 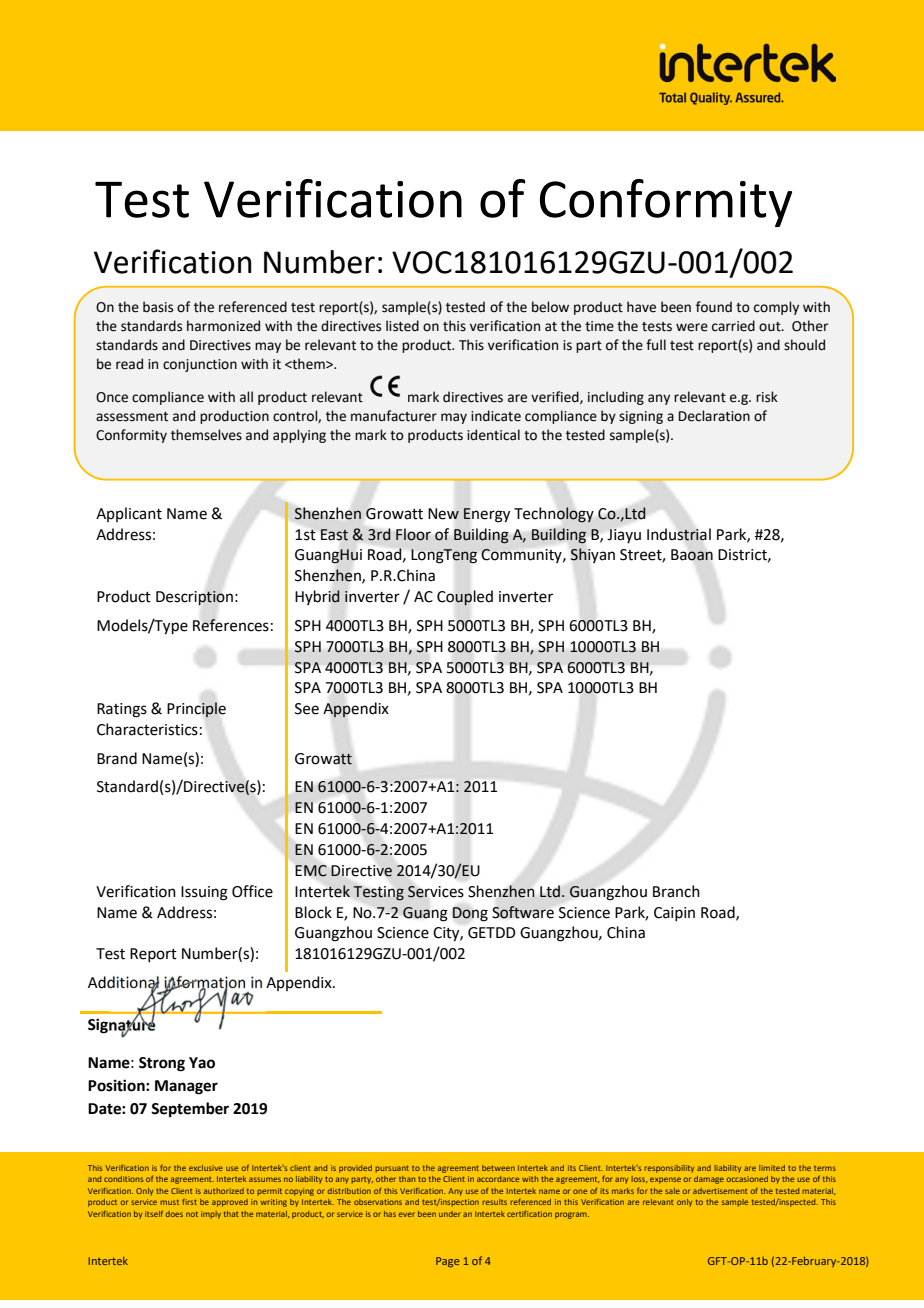 What do you see at coordinates (450, 1214) in the page?
I see `under` at bounding box center [450, 1214].
